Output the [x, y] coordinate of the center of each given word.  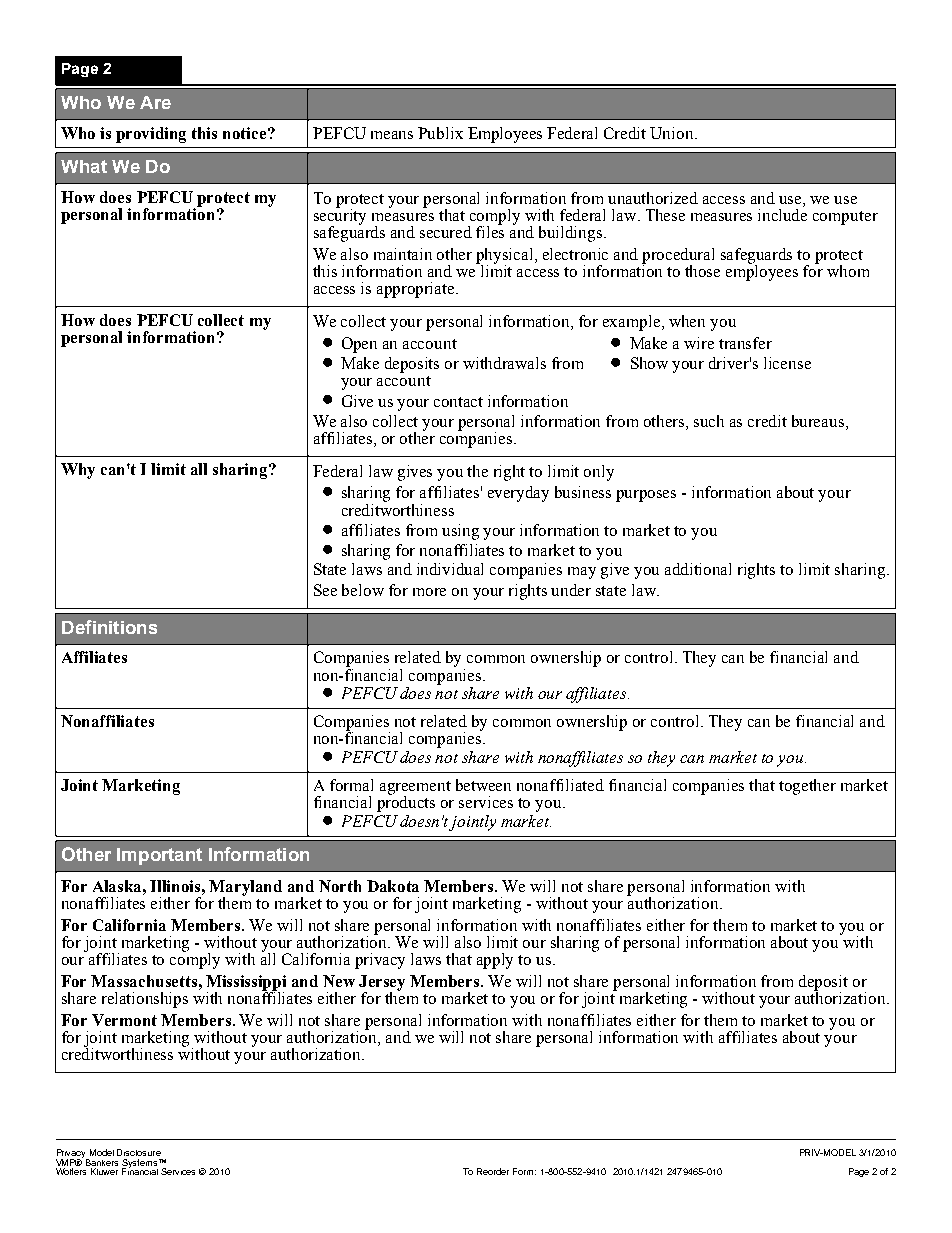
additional [698, 569]
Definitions [109, 627]
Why [78, 471]
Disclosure [139, 1152]
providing [151, 135]
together [807, 787]
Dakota [393, 886]
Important [159, 856]
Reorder [493, 1171]
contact [458, 402]
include [782, 215]
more [429, 592]
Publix [440, 133]
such [709, 421]
